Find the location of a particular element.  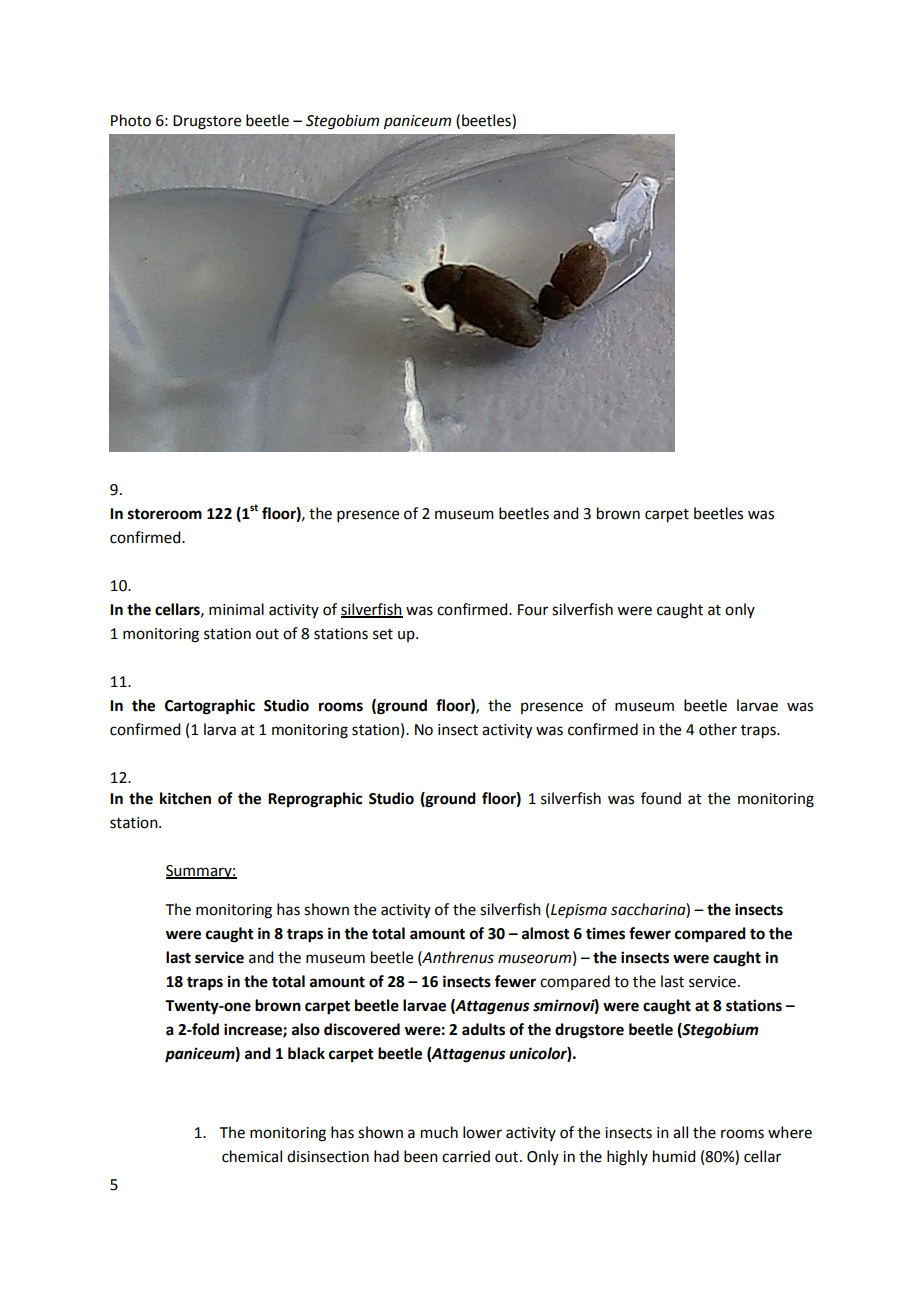

chemical is located at coordinates (252, 1156).
